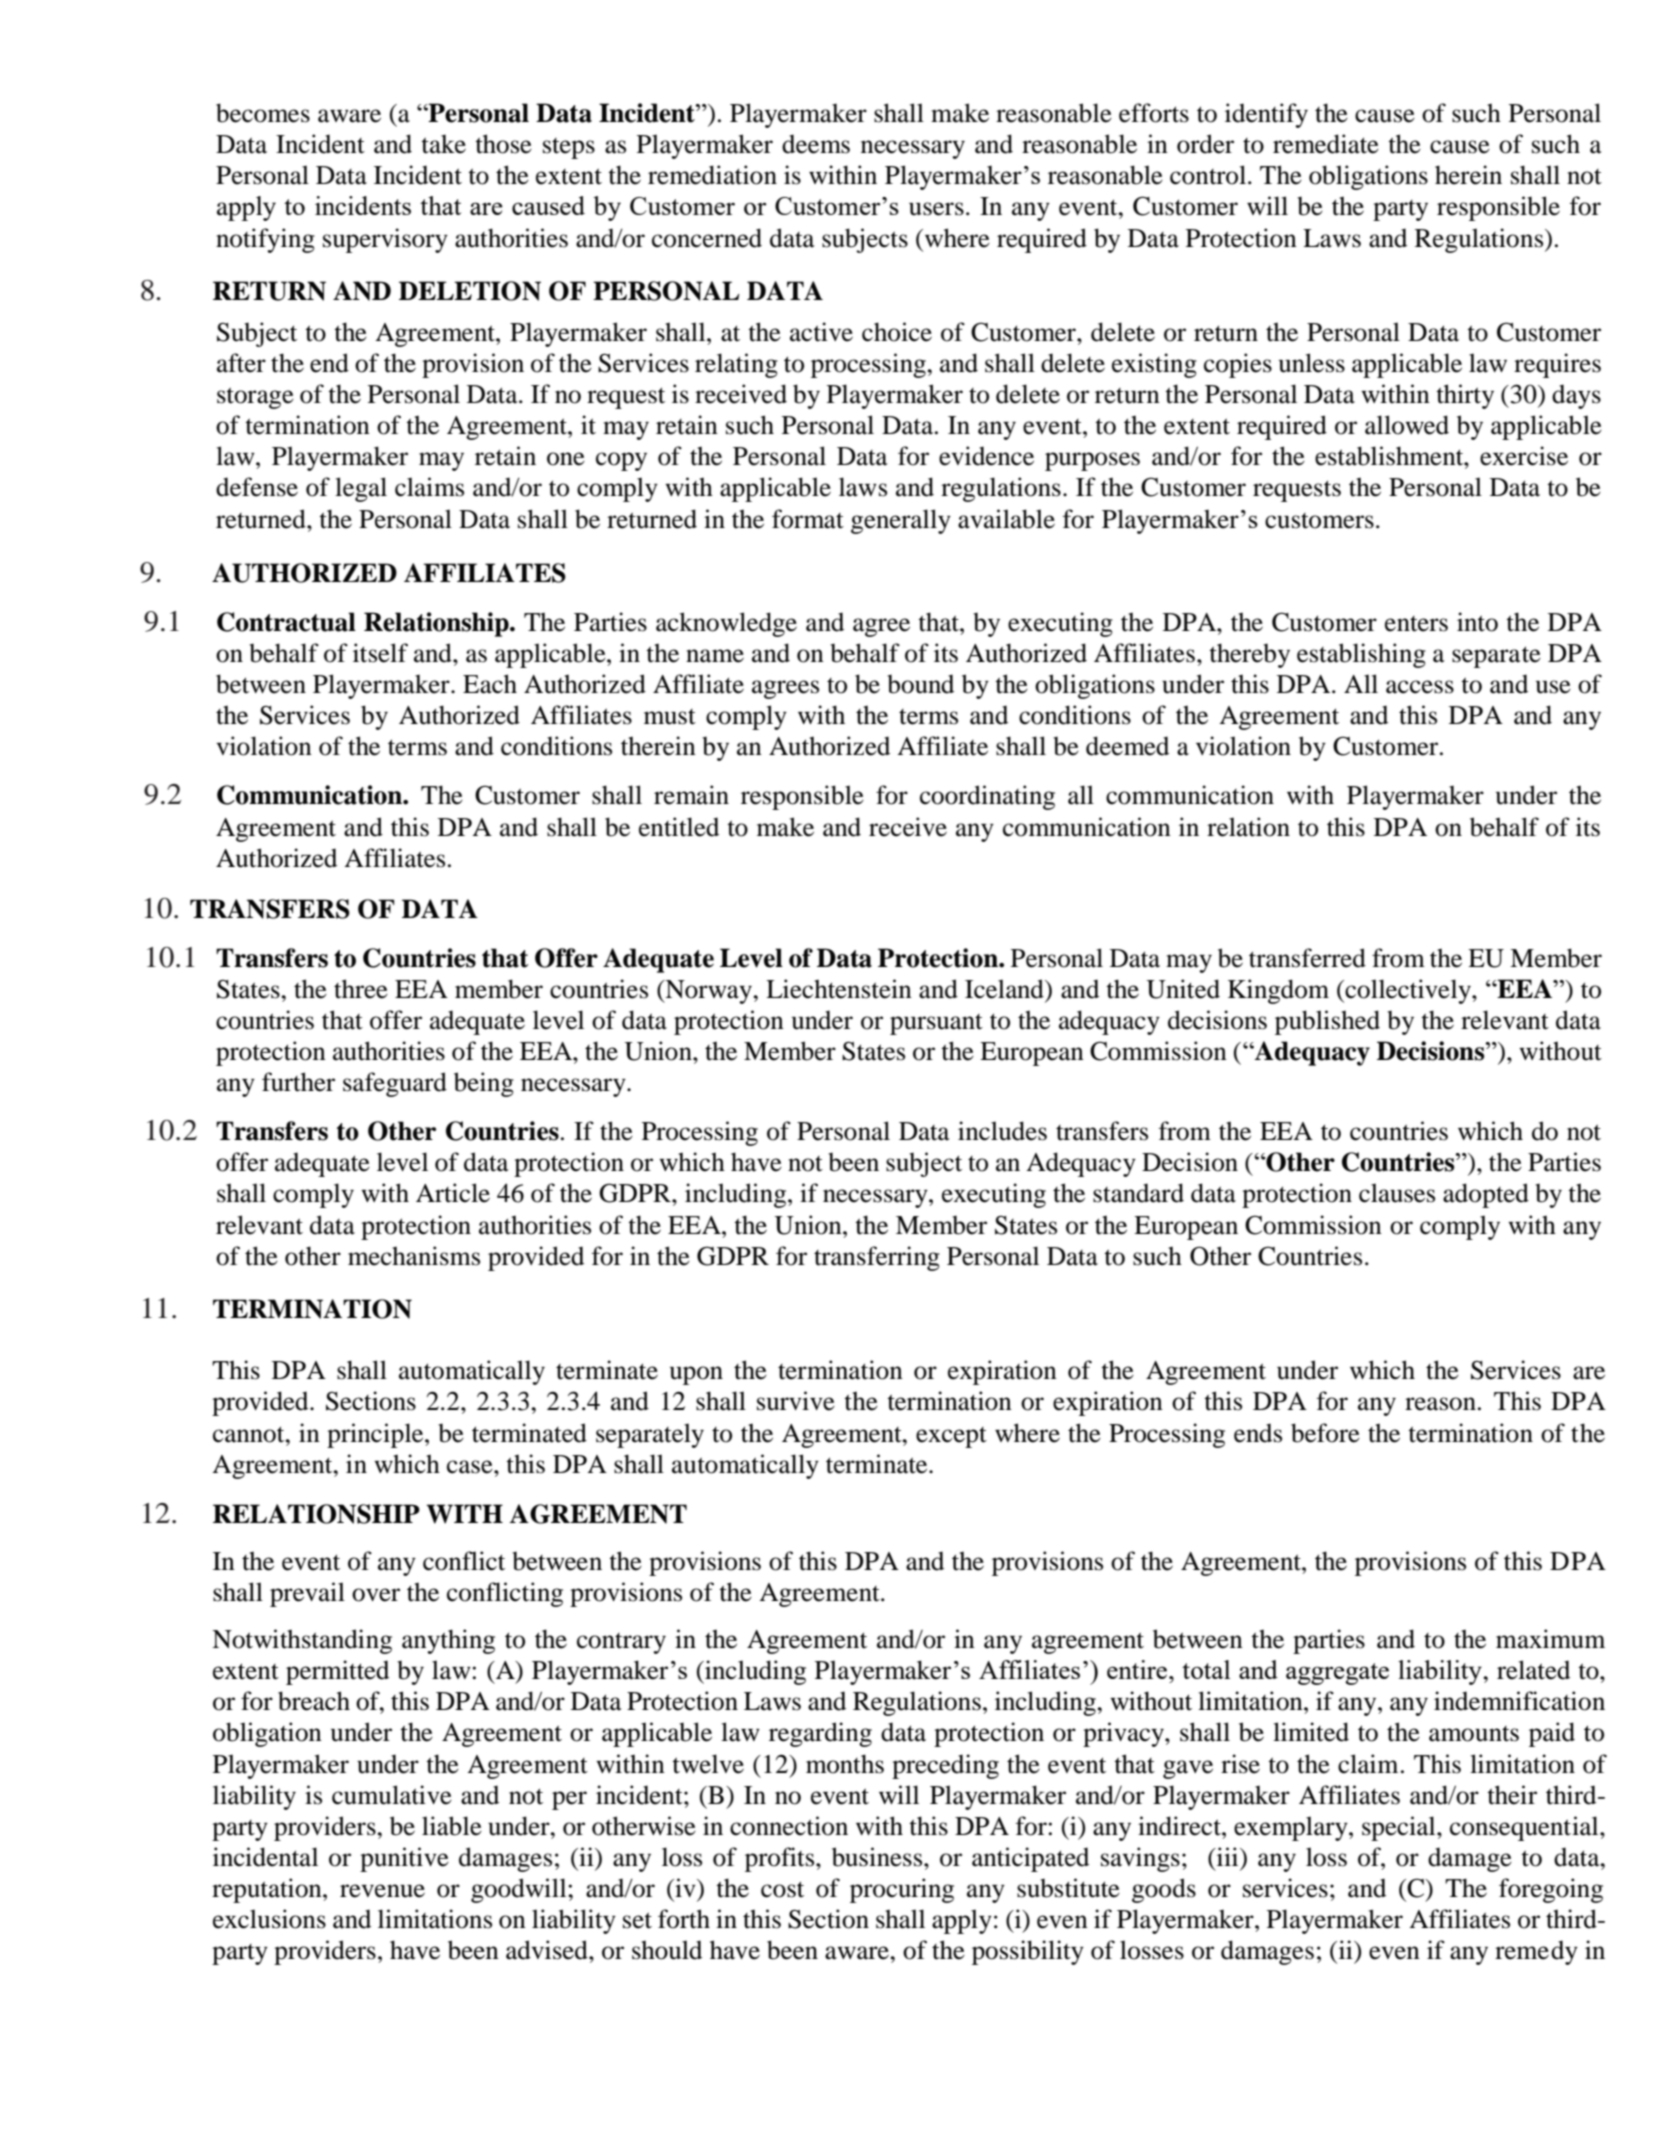  What do you see at coordinates (920, 684) in the page?
I see `bound` at bounding box center [920, 684].
